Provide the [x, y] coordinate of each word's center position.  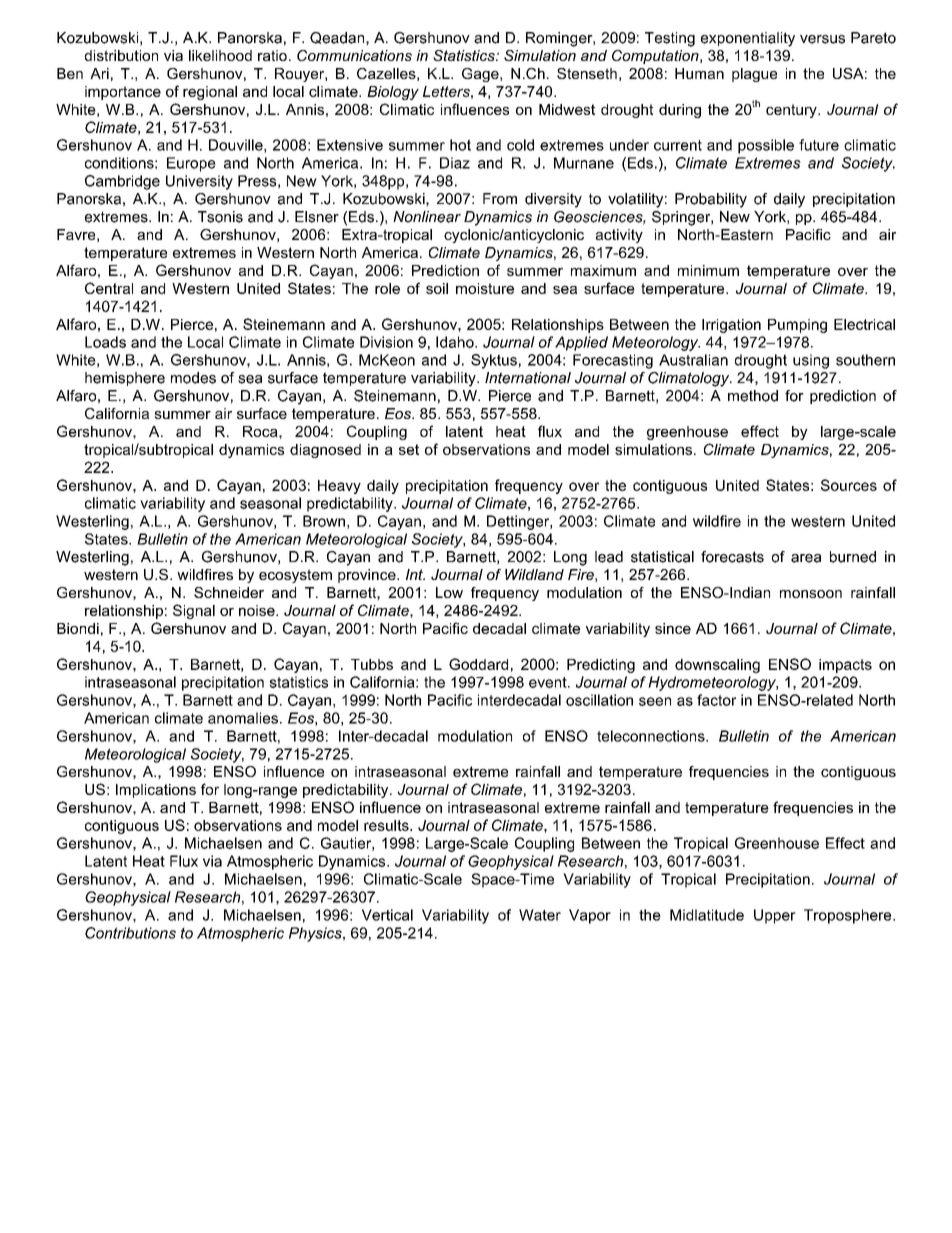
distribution [121, 55]
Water [540, 915]
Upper [775, 916]
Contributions [130, 933]
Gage [481, 75]
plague [754, 75]
